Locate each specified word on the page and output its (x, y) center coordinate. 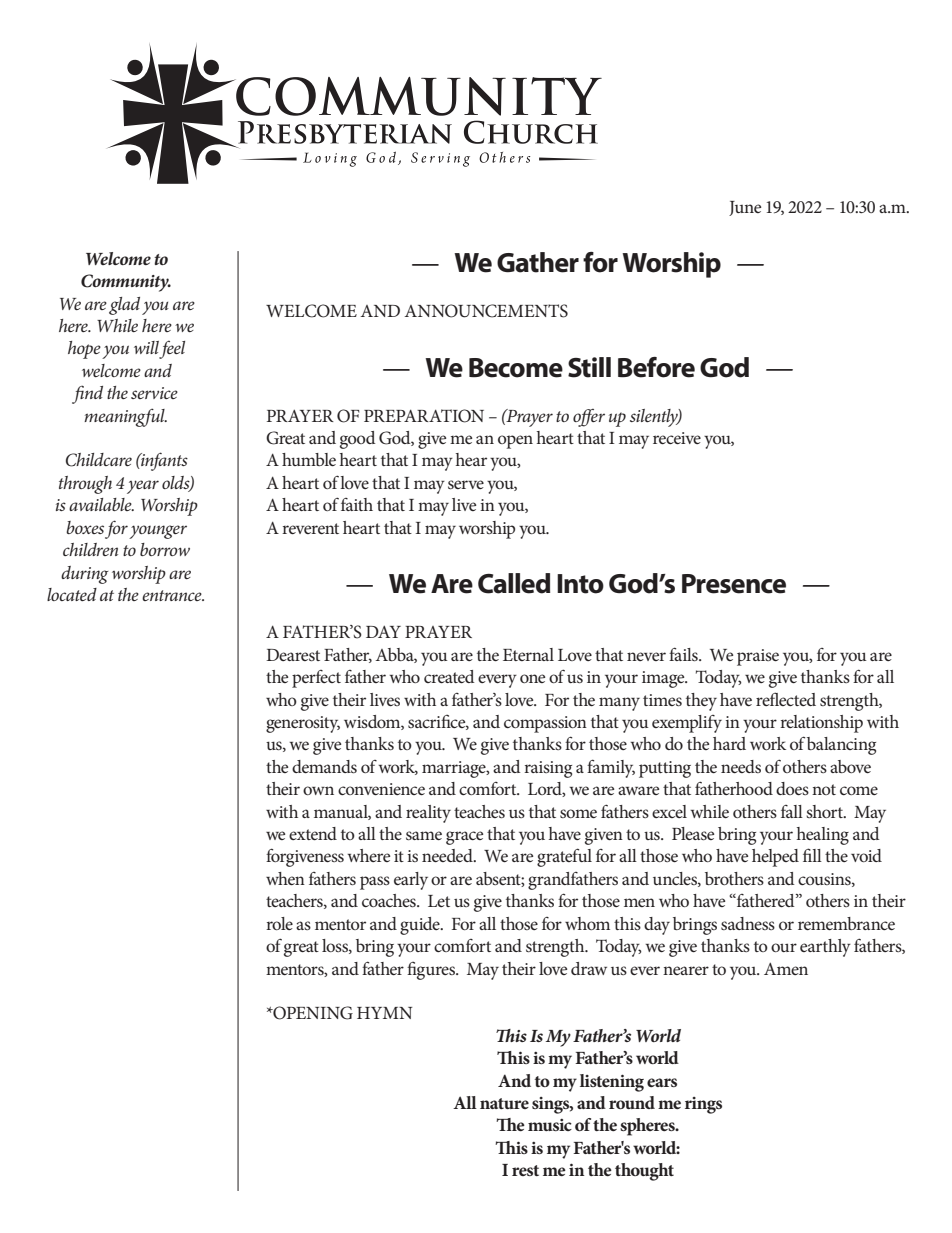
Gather (538, 262)
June (745, 208)
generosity (303, 724)
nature (504, 1103)
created (449, 676)
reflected (786, 699)
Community (126, 283)
